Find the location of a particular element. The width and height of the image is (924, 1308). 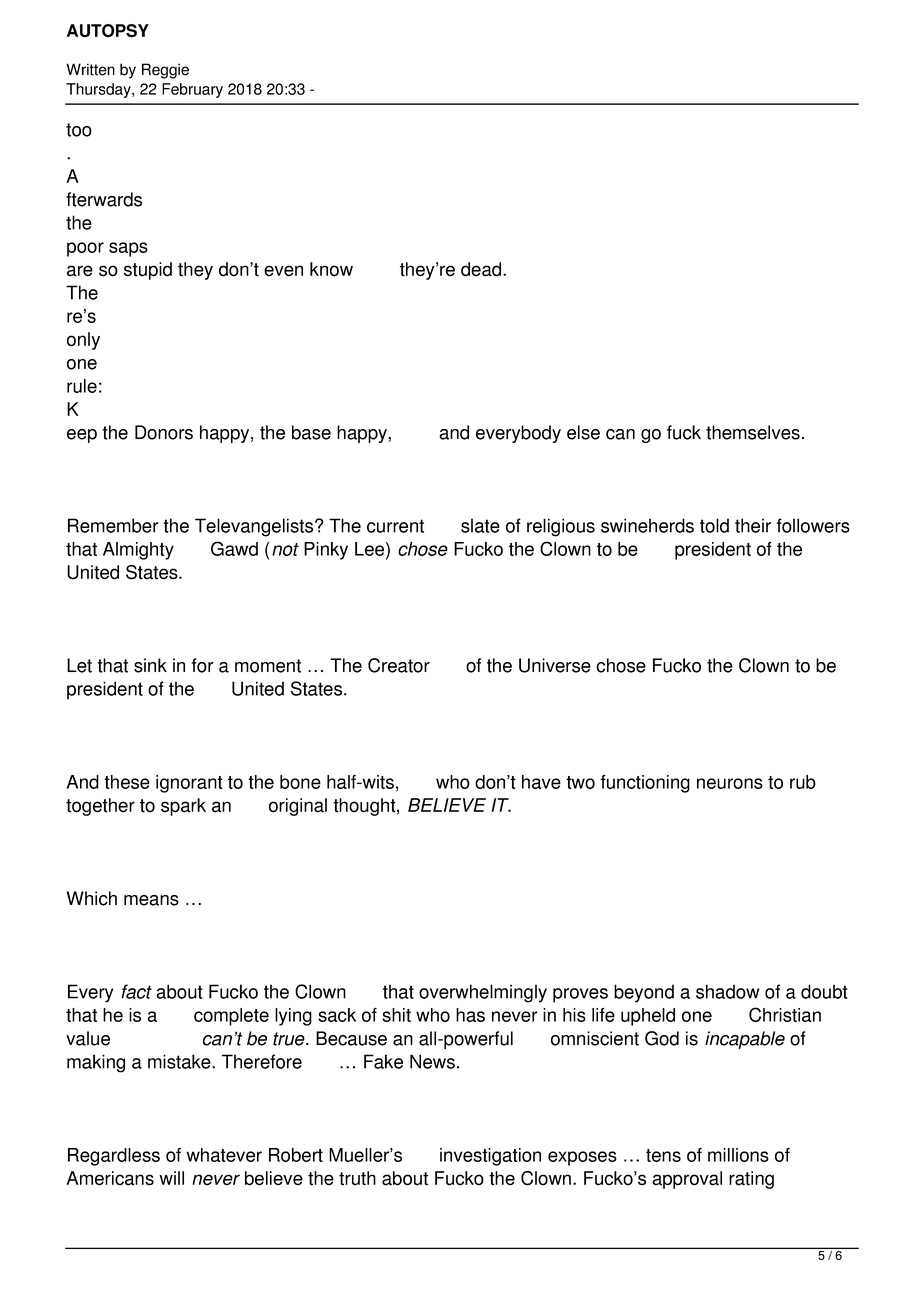

their is located at coordinates (753, 525).
